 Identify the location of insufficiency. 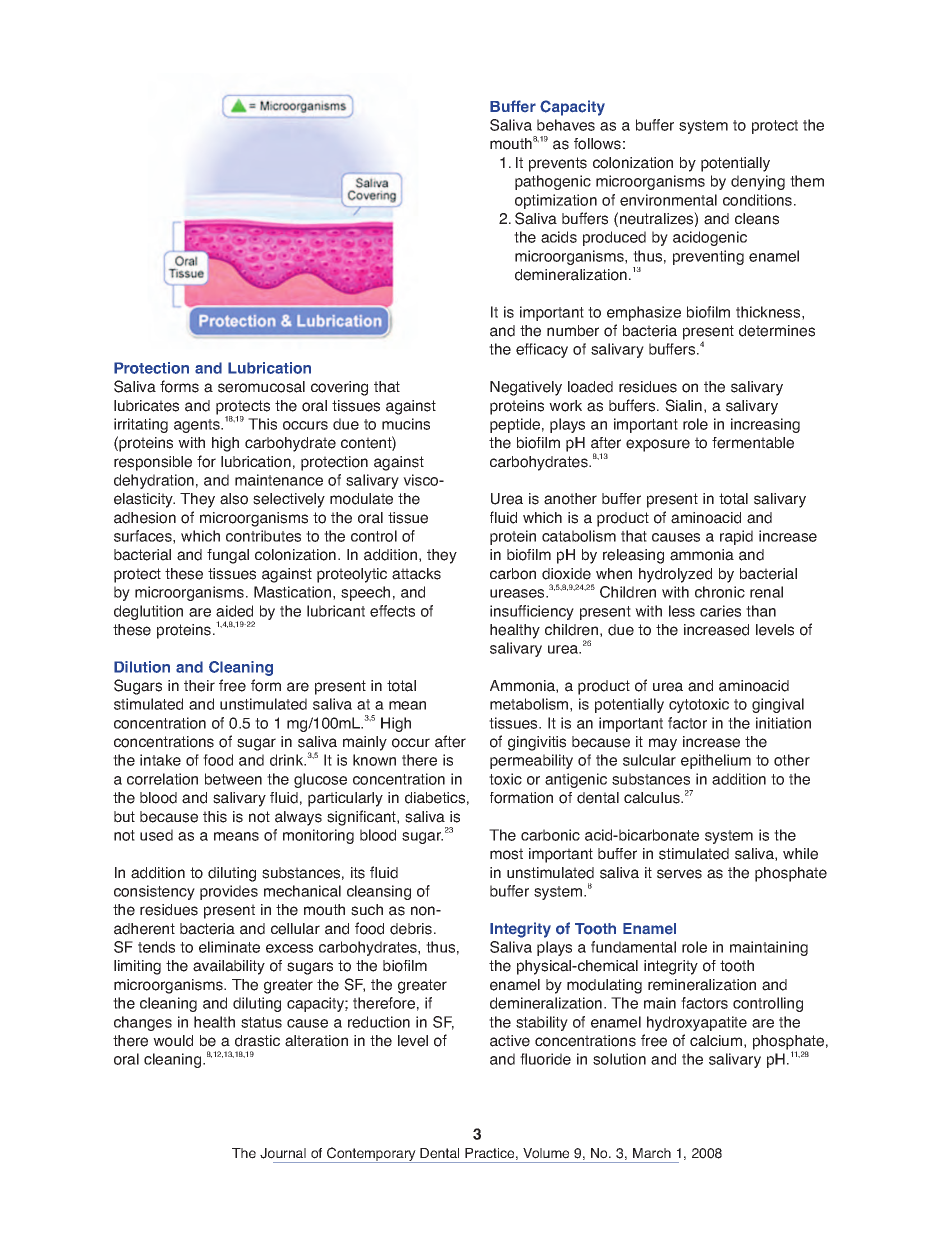
(532, 612).
